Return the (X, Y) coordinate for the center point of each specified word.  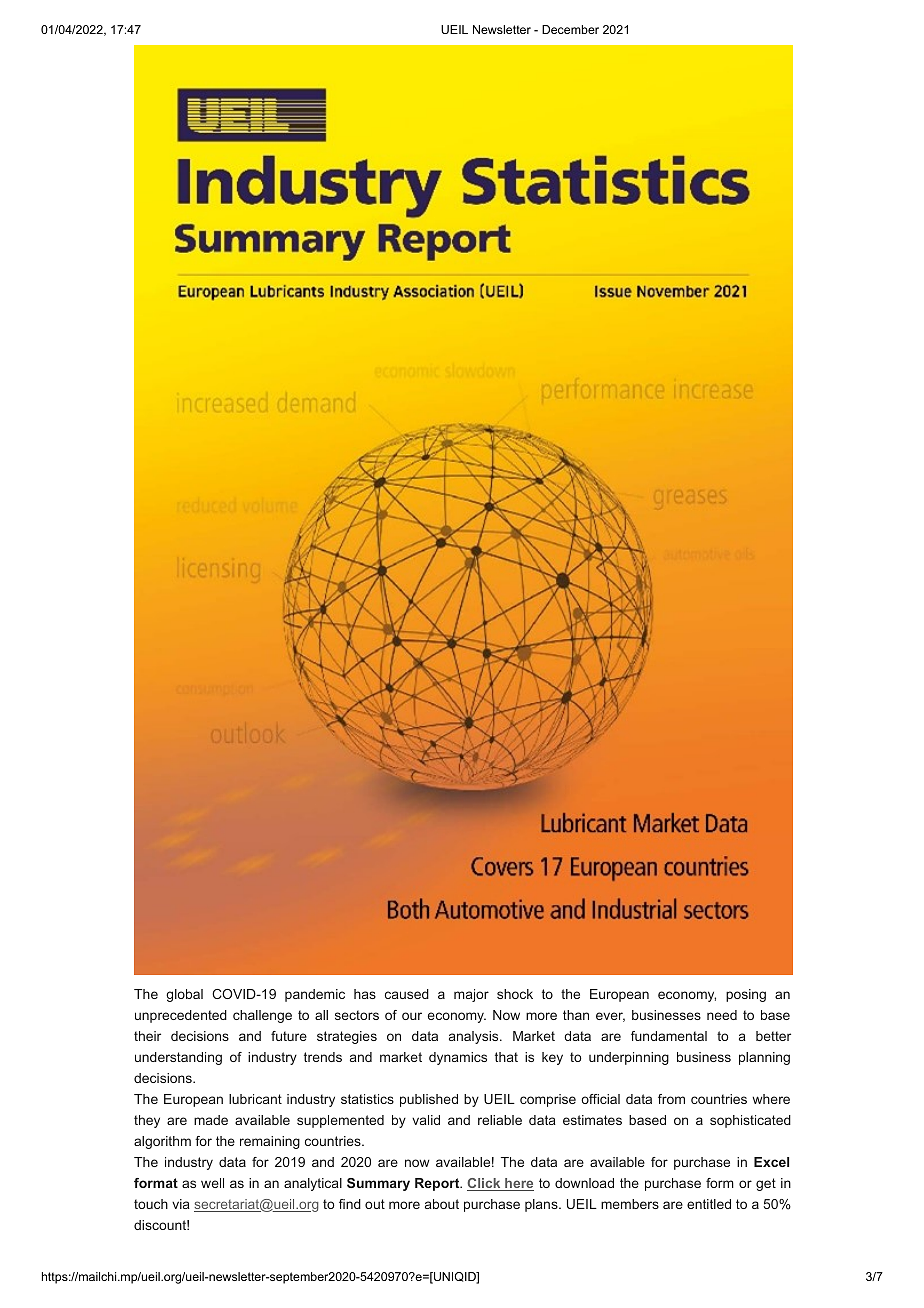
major (471, 995)
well (212, 1183)
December (570, 29)
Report (438, 1184)
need (722, 1015)
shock (515, 994)
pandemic (315, 995)
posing (746, 995)
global (184, 995)
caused (407, 994)
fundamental (669, 1036)
